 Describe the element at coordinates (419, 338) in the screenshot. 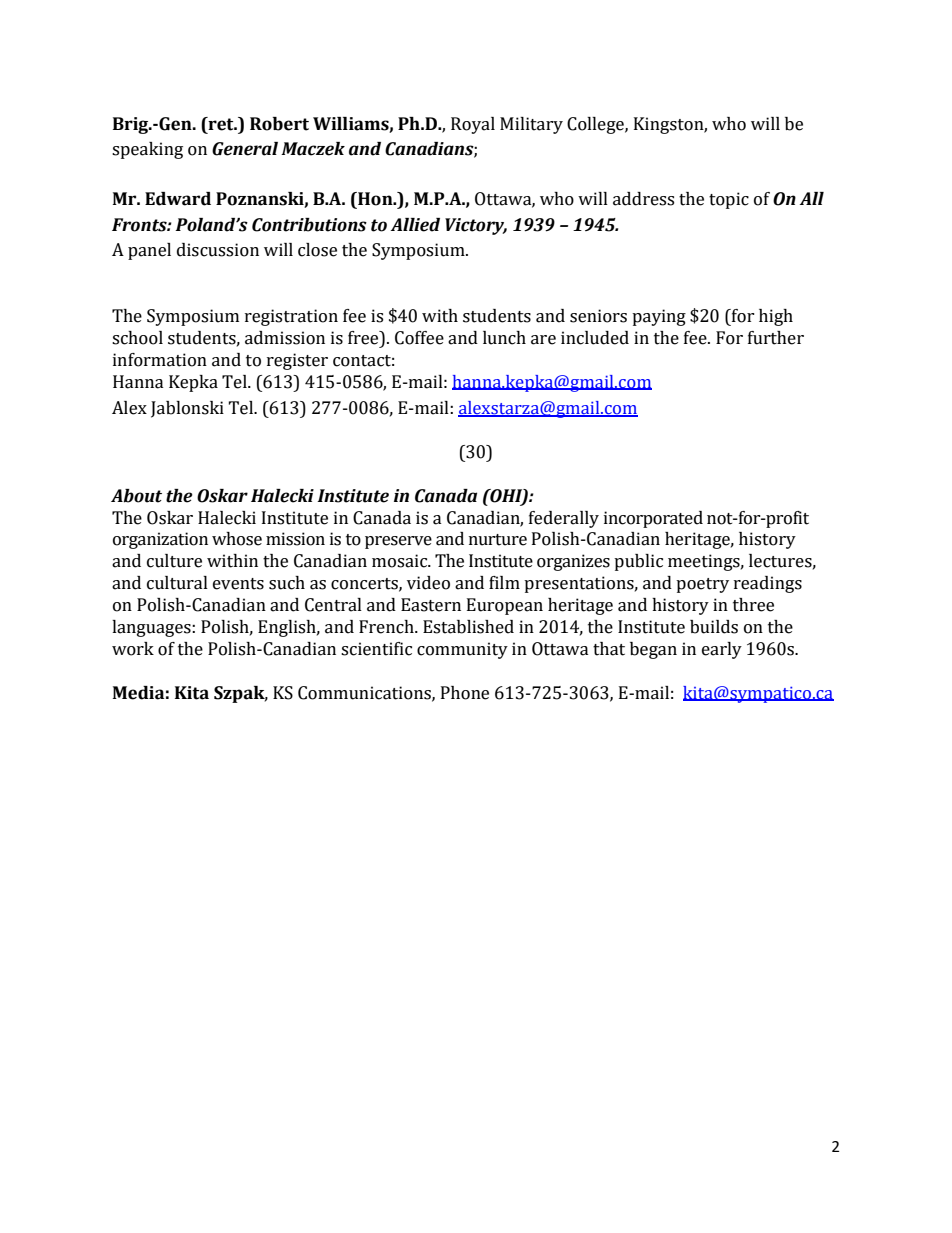

I see `Coffee` at that location.
